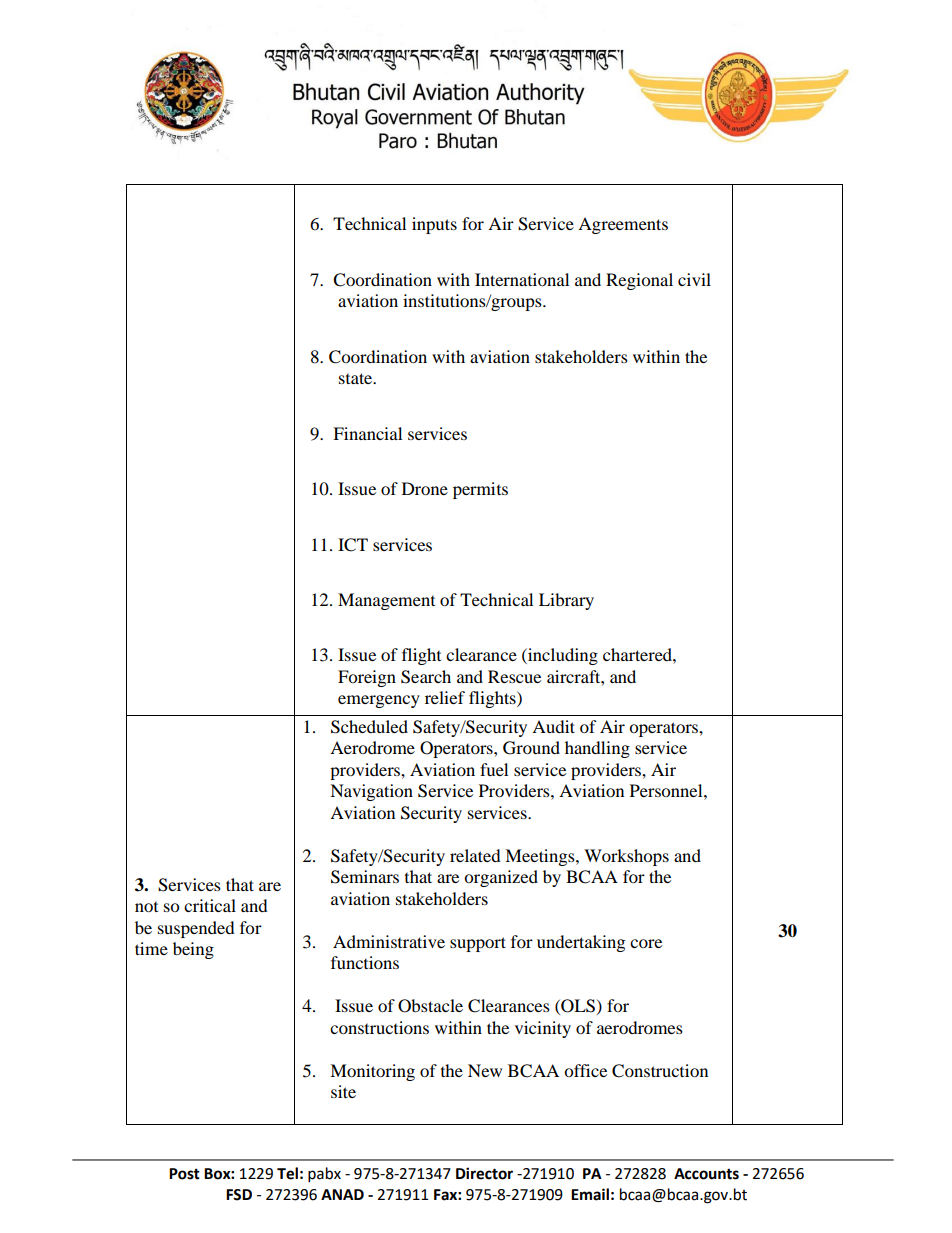  What do you see at coordinates (566, 601) in the screenshot?
I see `Library` at bounding box center [566, 601].
